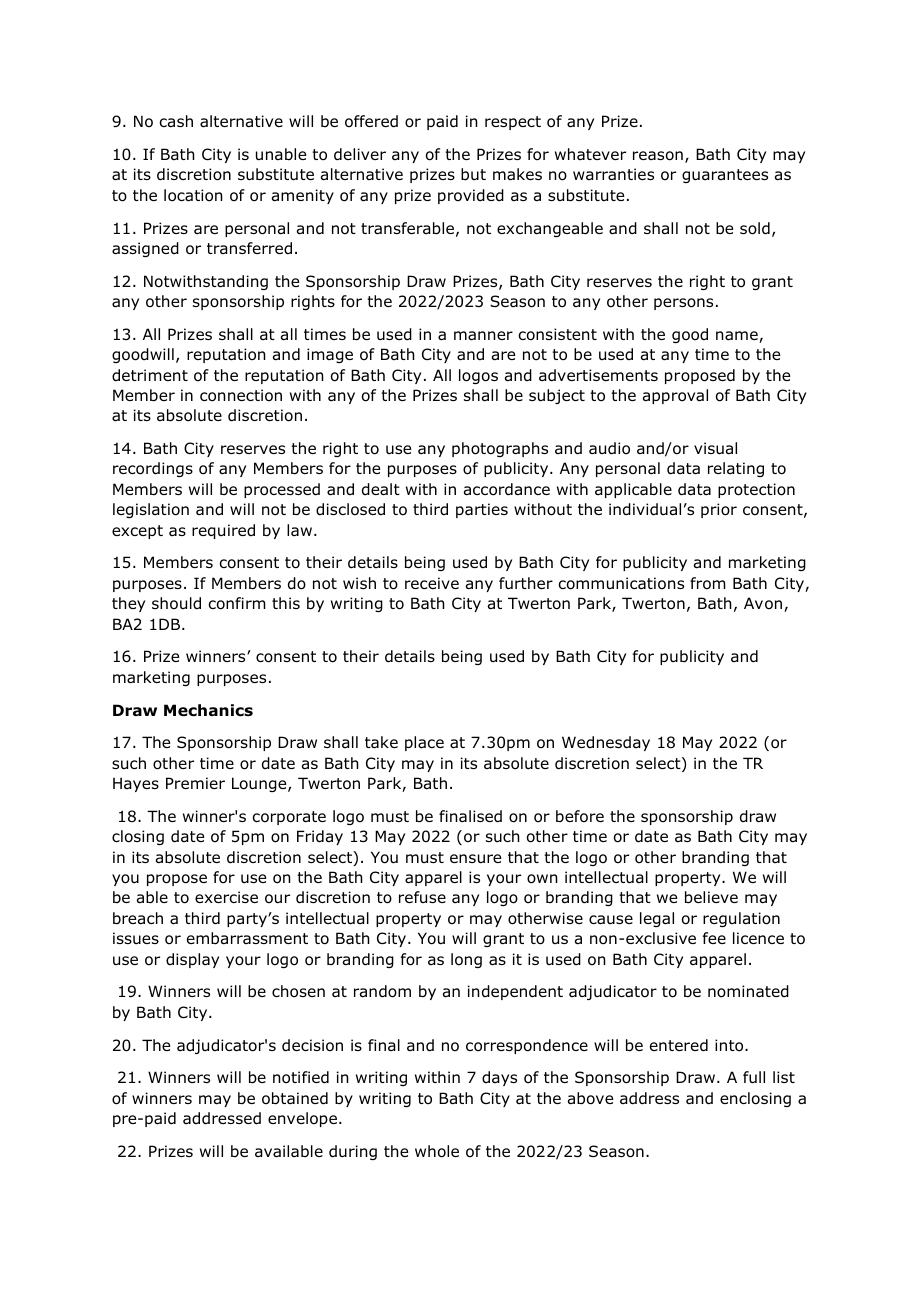  What do you see at coordinates (295, 1098) in the image?
I see `obtained` at bounding box center [295, 1098].
